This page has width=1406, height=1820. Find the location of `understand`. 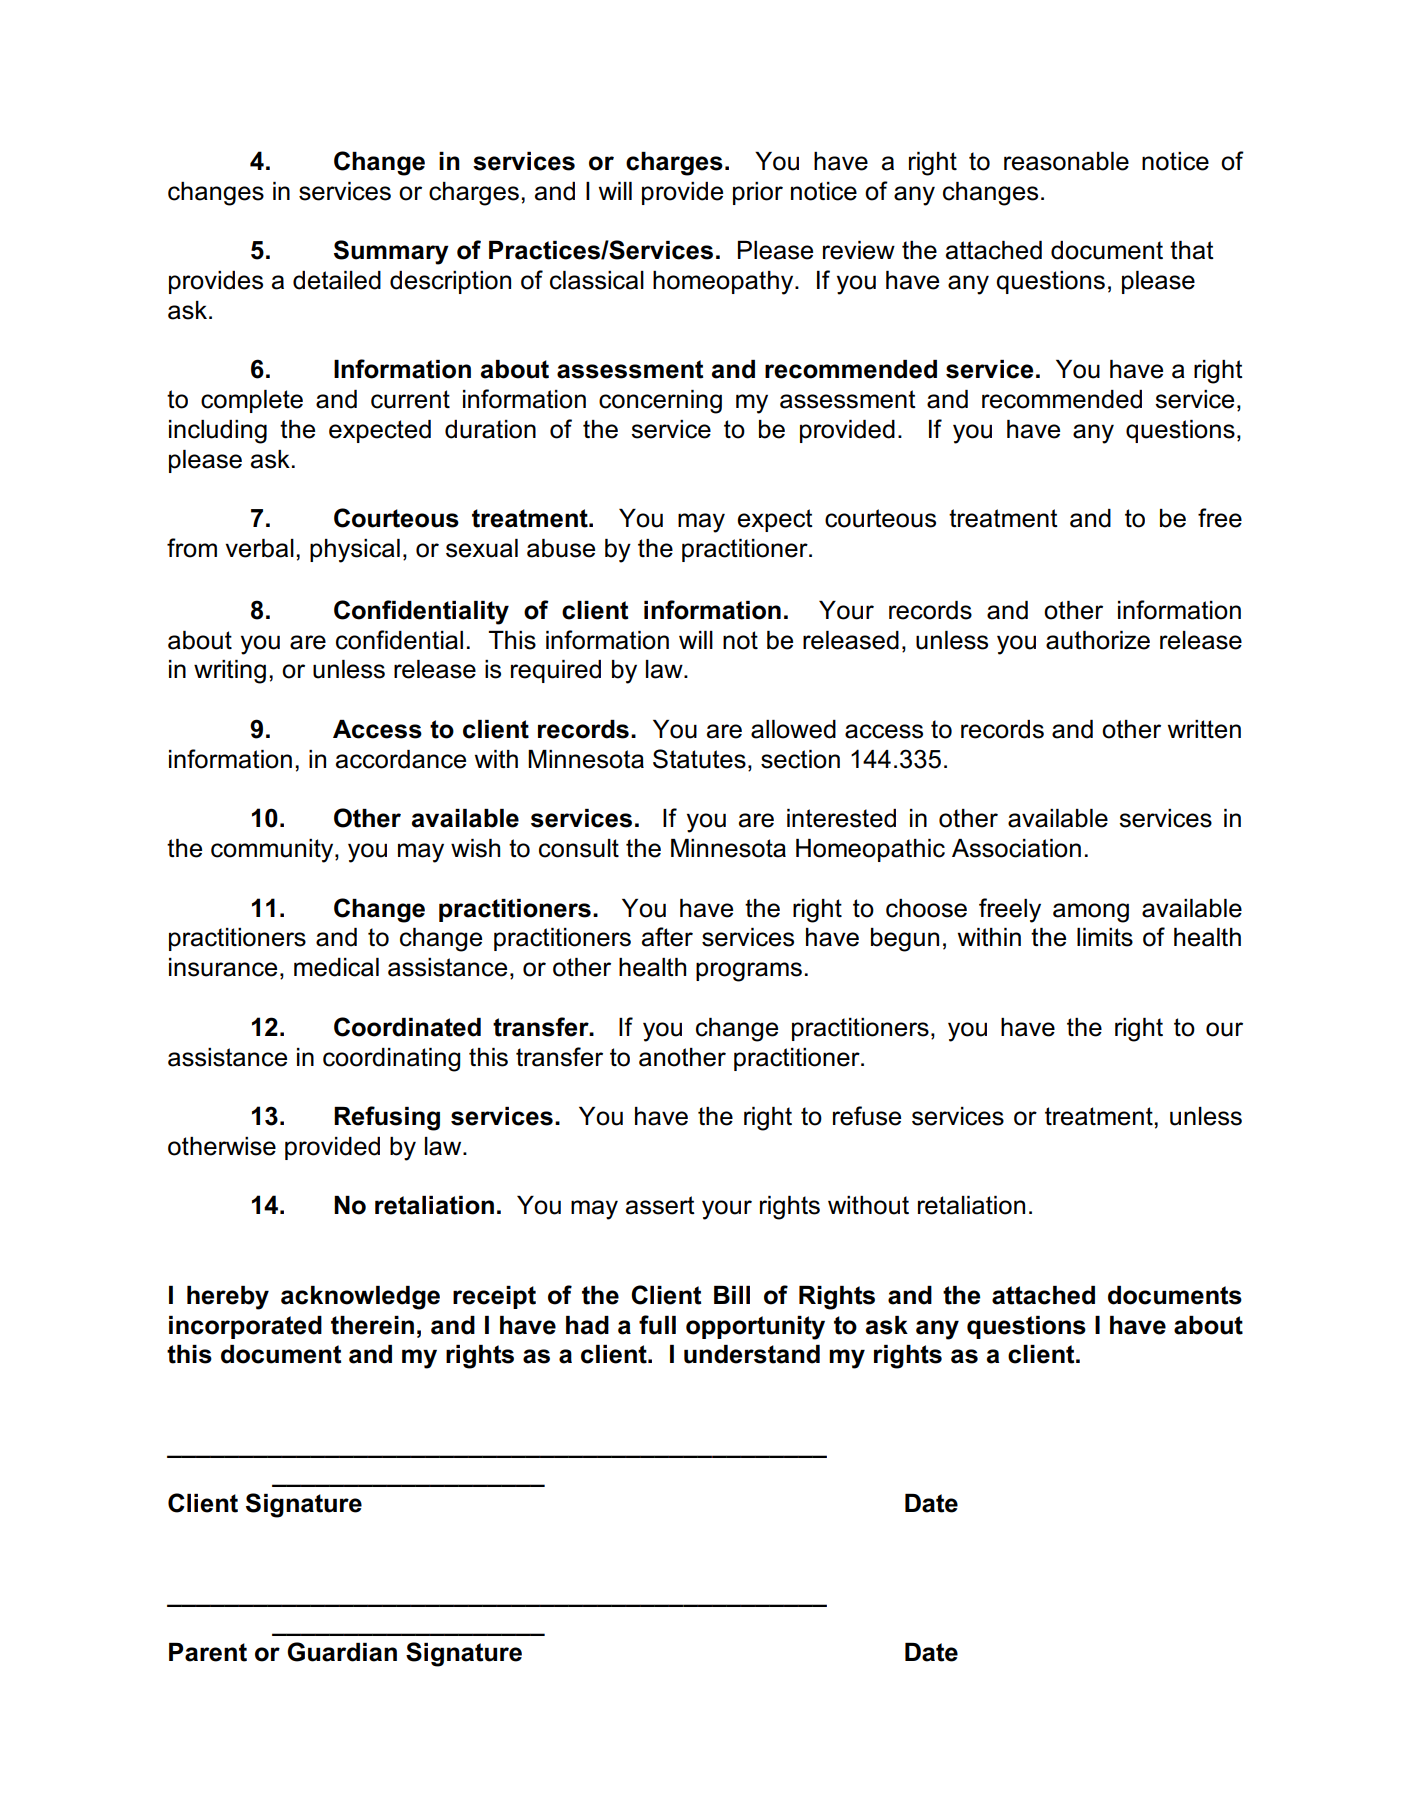

understand is located at coordinates (752, 1354).
